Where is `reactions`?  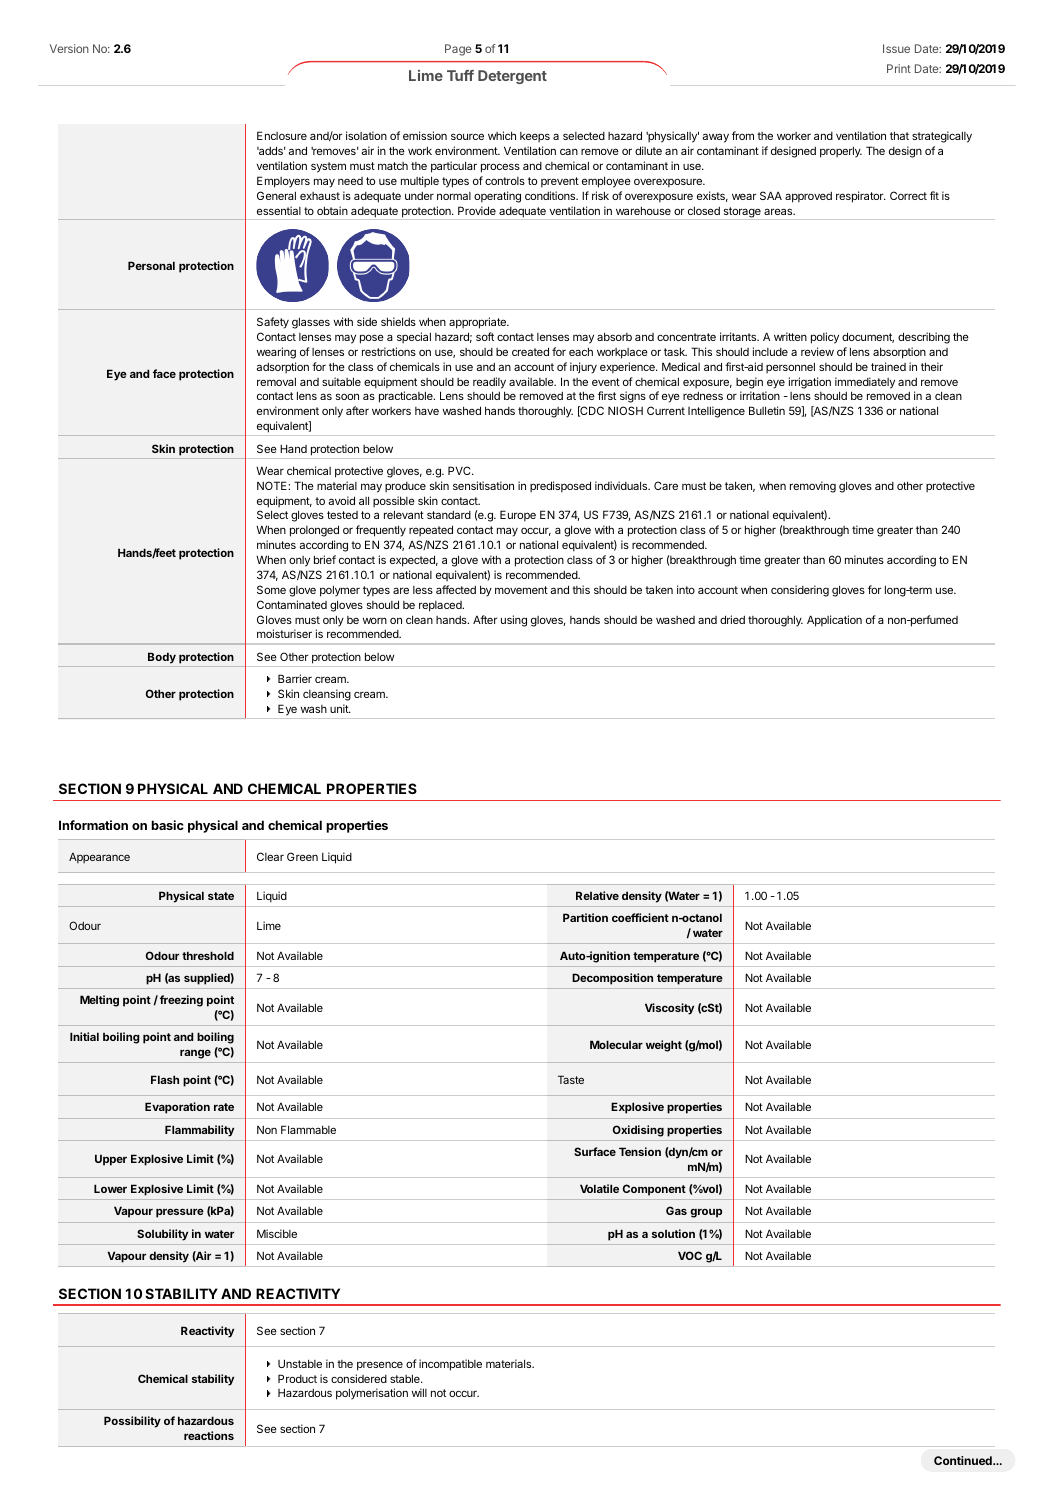
reactions is located at coordinates (209, 1435).
